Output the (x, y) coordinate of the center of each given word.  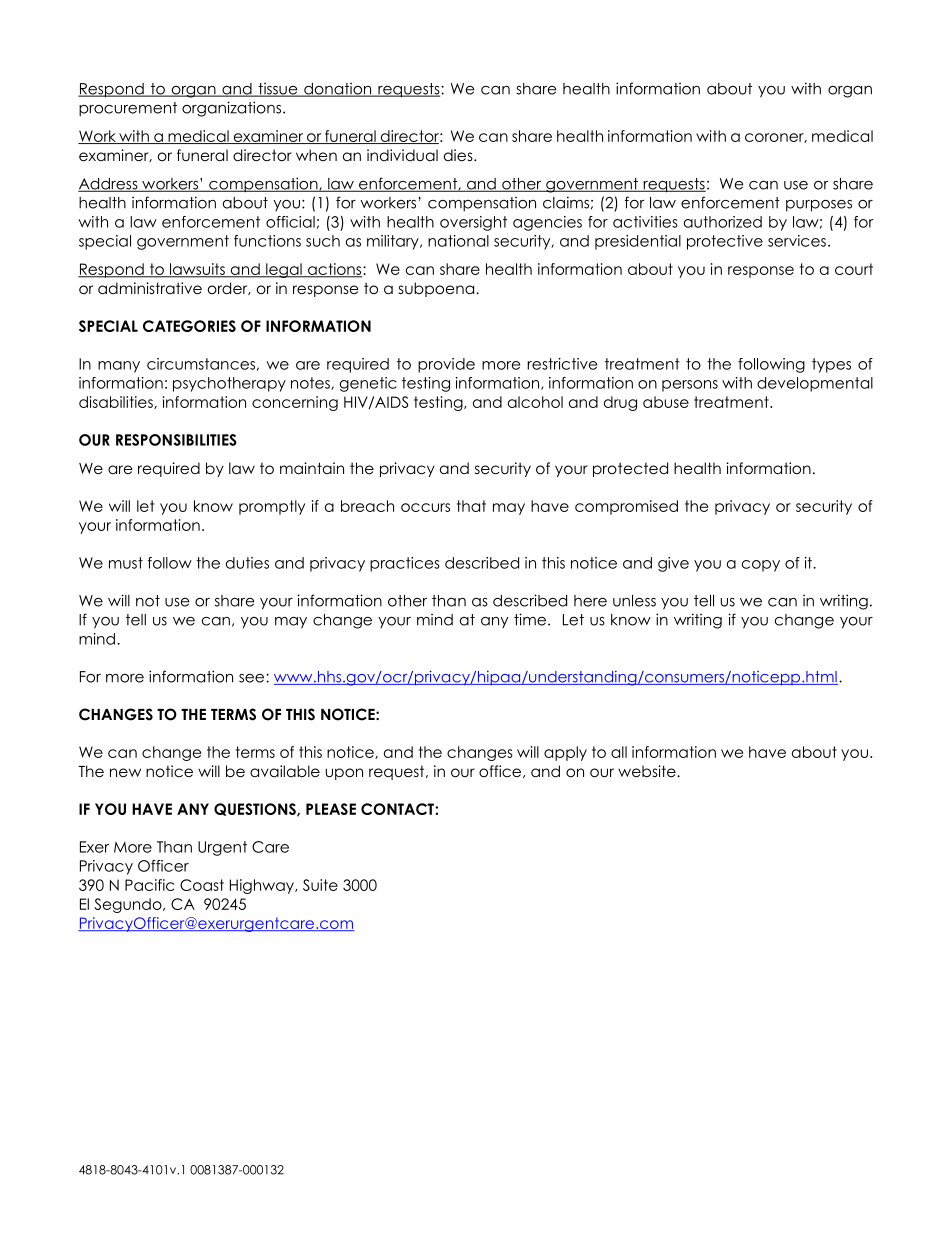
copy (761, 566)
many (119, 367)
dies (459, 155)
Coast (202, 885)
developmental (815, 384)
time (531, 619)
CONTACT (398, 809)
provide (446, 365)
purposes (819, 206)
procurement (128, 109)
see (253, 678)
